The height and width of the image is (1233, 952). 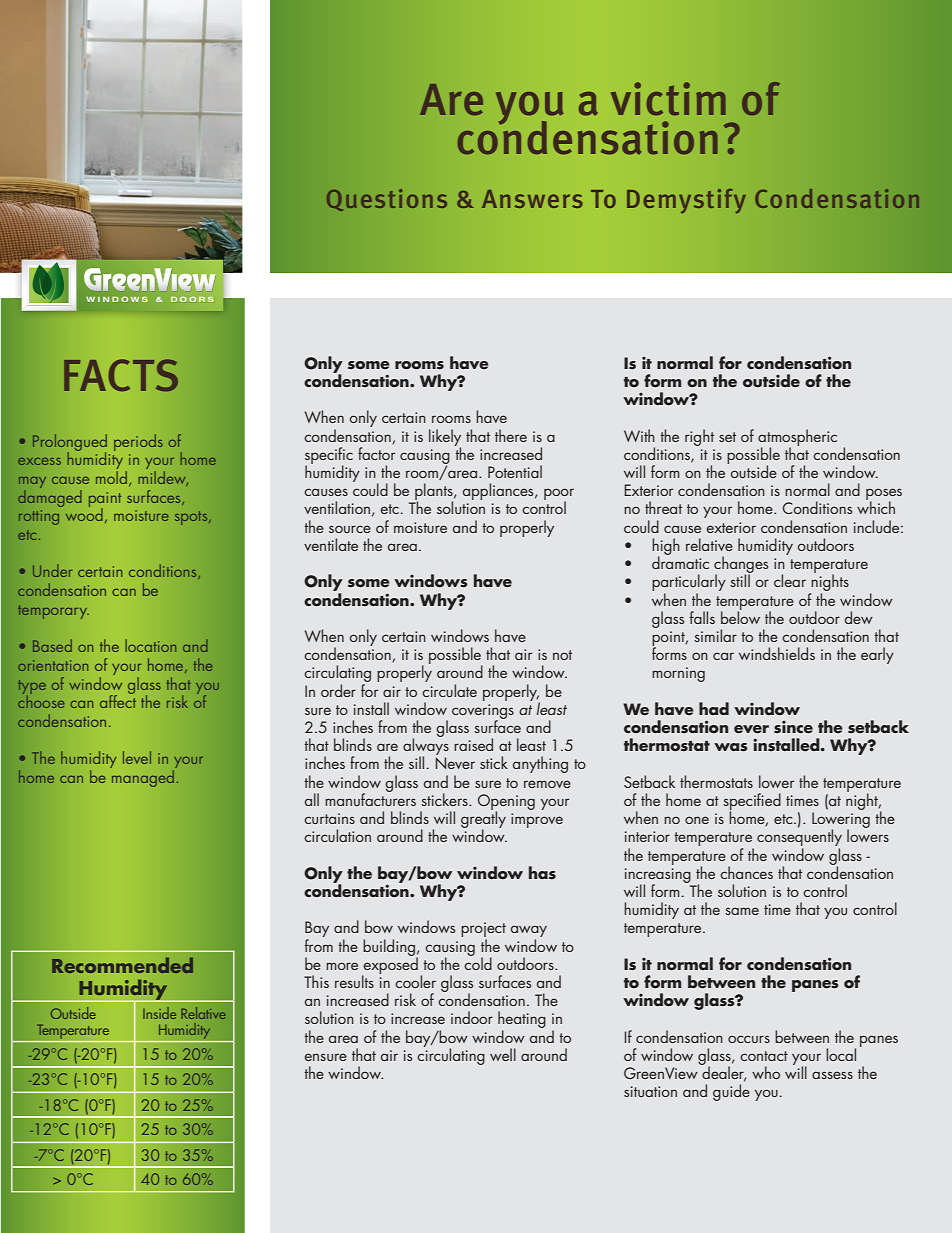 What do you see at coordinates (668, 99) in the image?
I see `victim` at bounding box center [668, 99].
